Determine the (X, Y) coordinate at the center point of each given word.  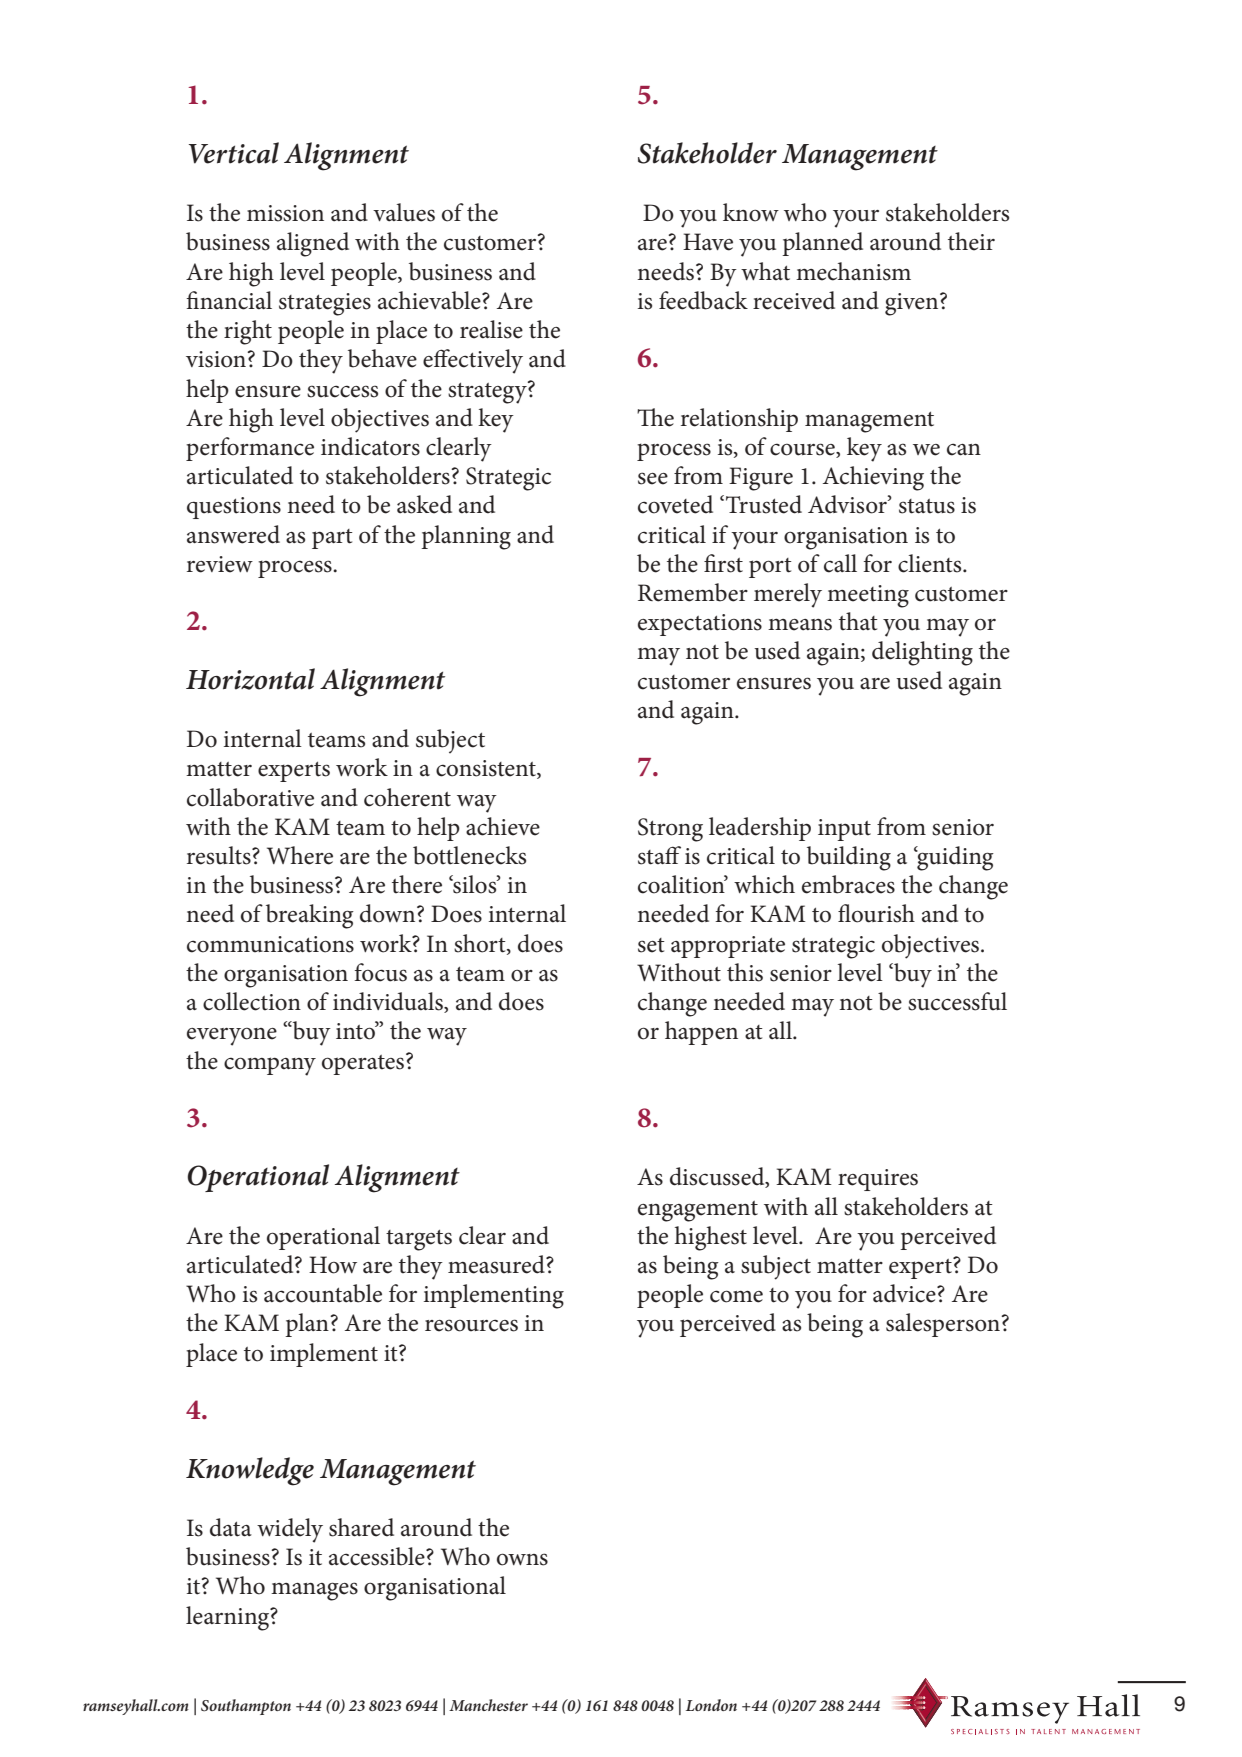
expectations (700, 625)
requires (878, 1180)
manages (314, 1591)
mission (285, 213)
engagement (698, 1211)
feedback (703, 300)
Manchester (488, 1705)
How (333, 1265)
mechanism (853, 271)
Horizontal (250, 679)
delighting (922, 653)
